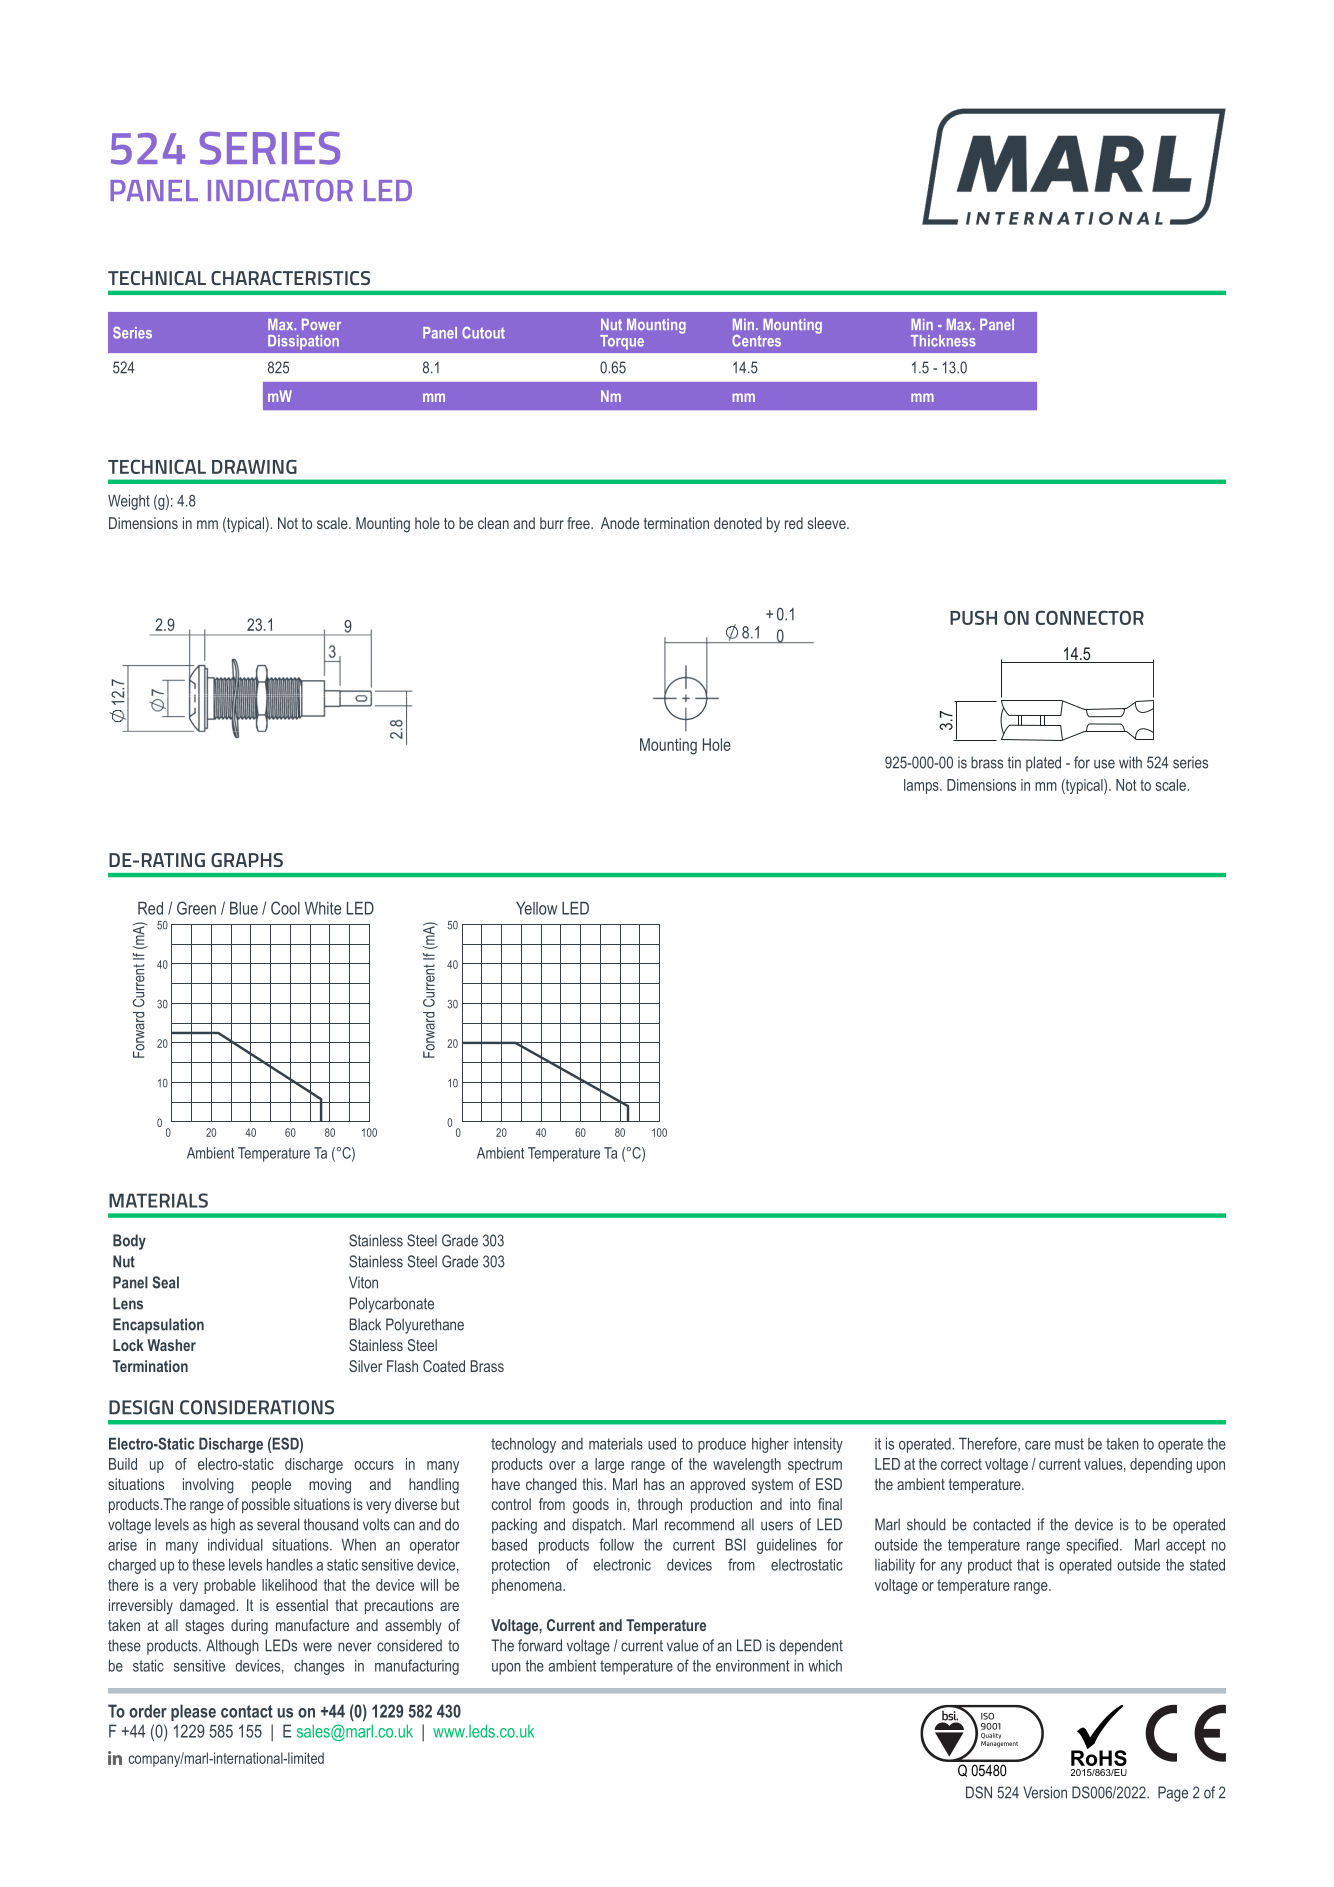 The height and width of the screenshot is (1887, 1334). I want to click on environment, so click(753, 1666).
